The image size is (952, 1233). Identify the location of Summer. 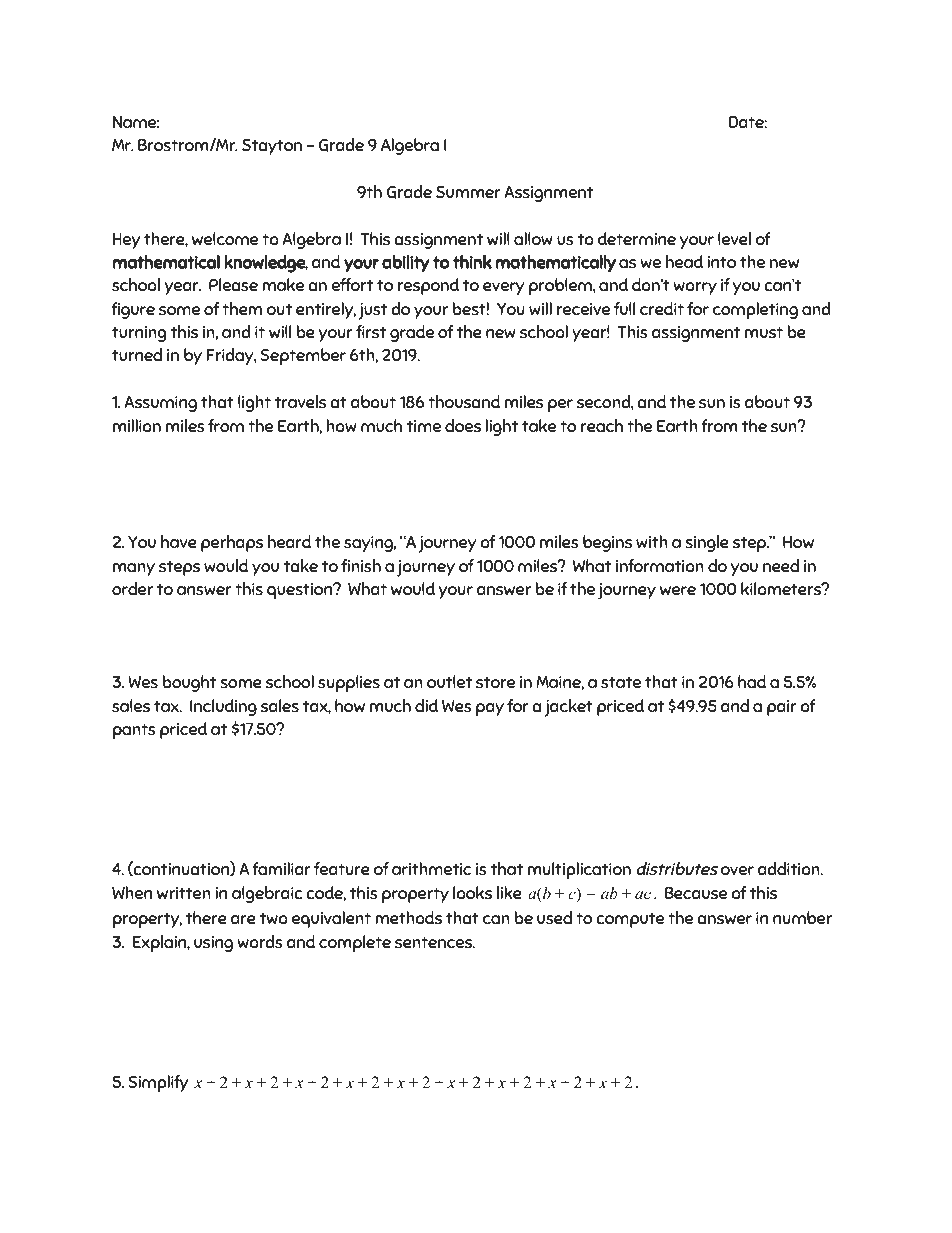
(468, 192).
